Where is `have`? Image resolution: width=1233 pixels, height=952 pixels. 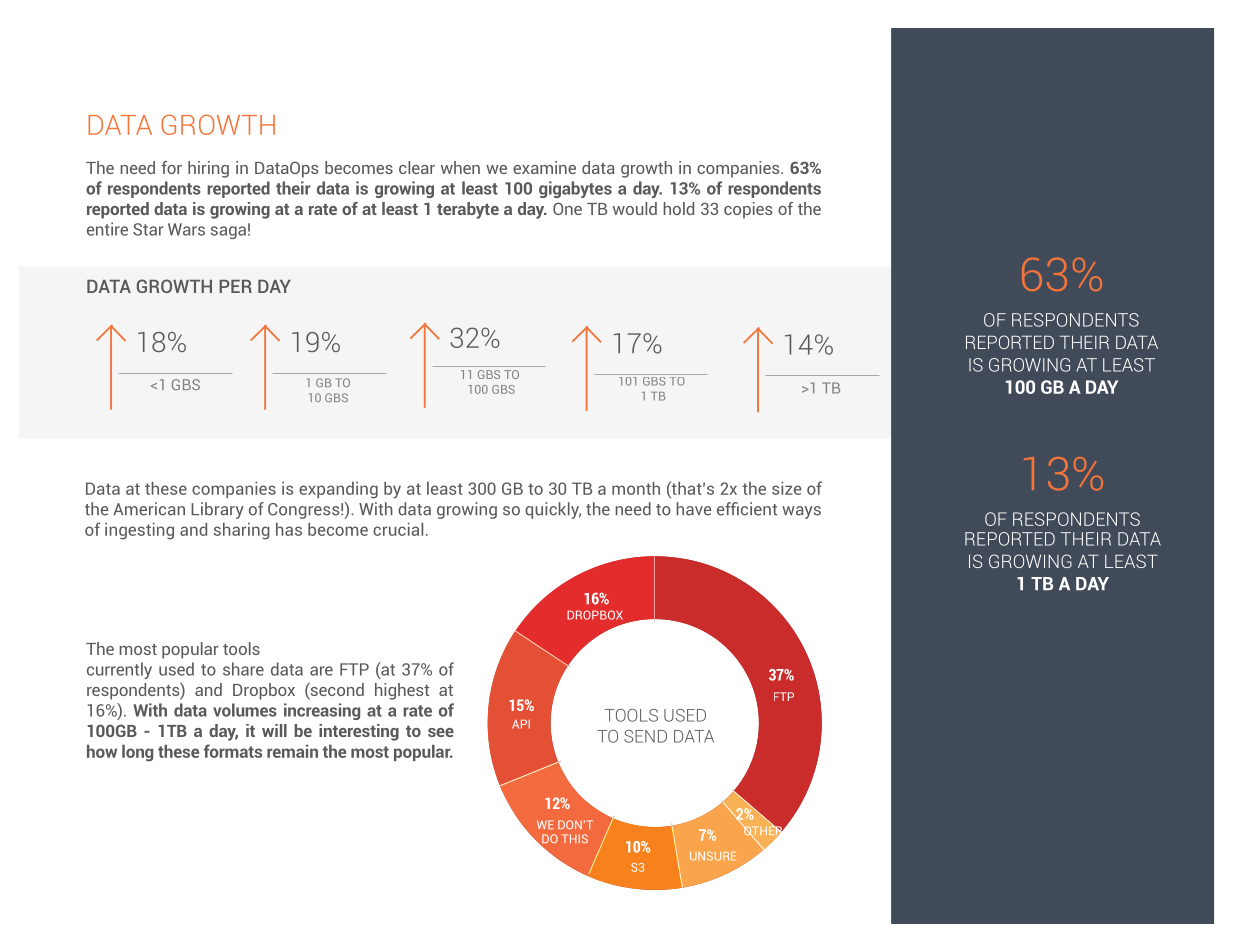 have is located at coordinates (694, 509).
